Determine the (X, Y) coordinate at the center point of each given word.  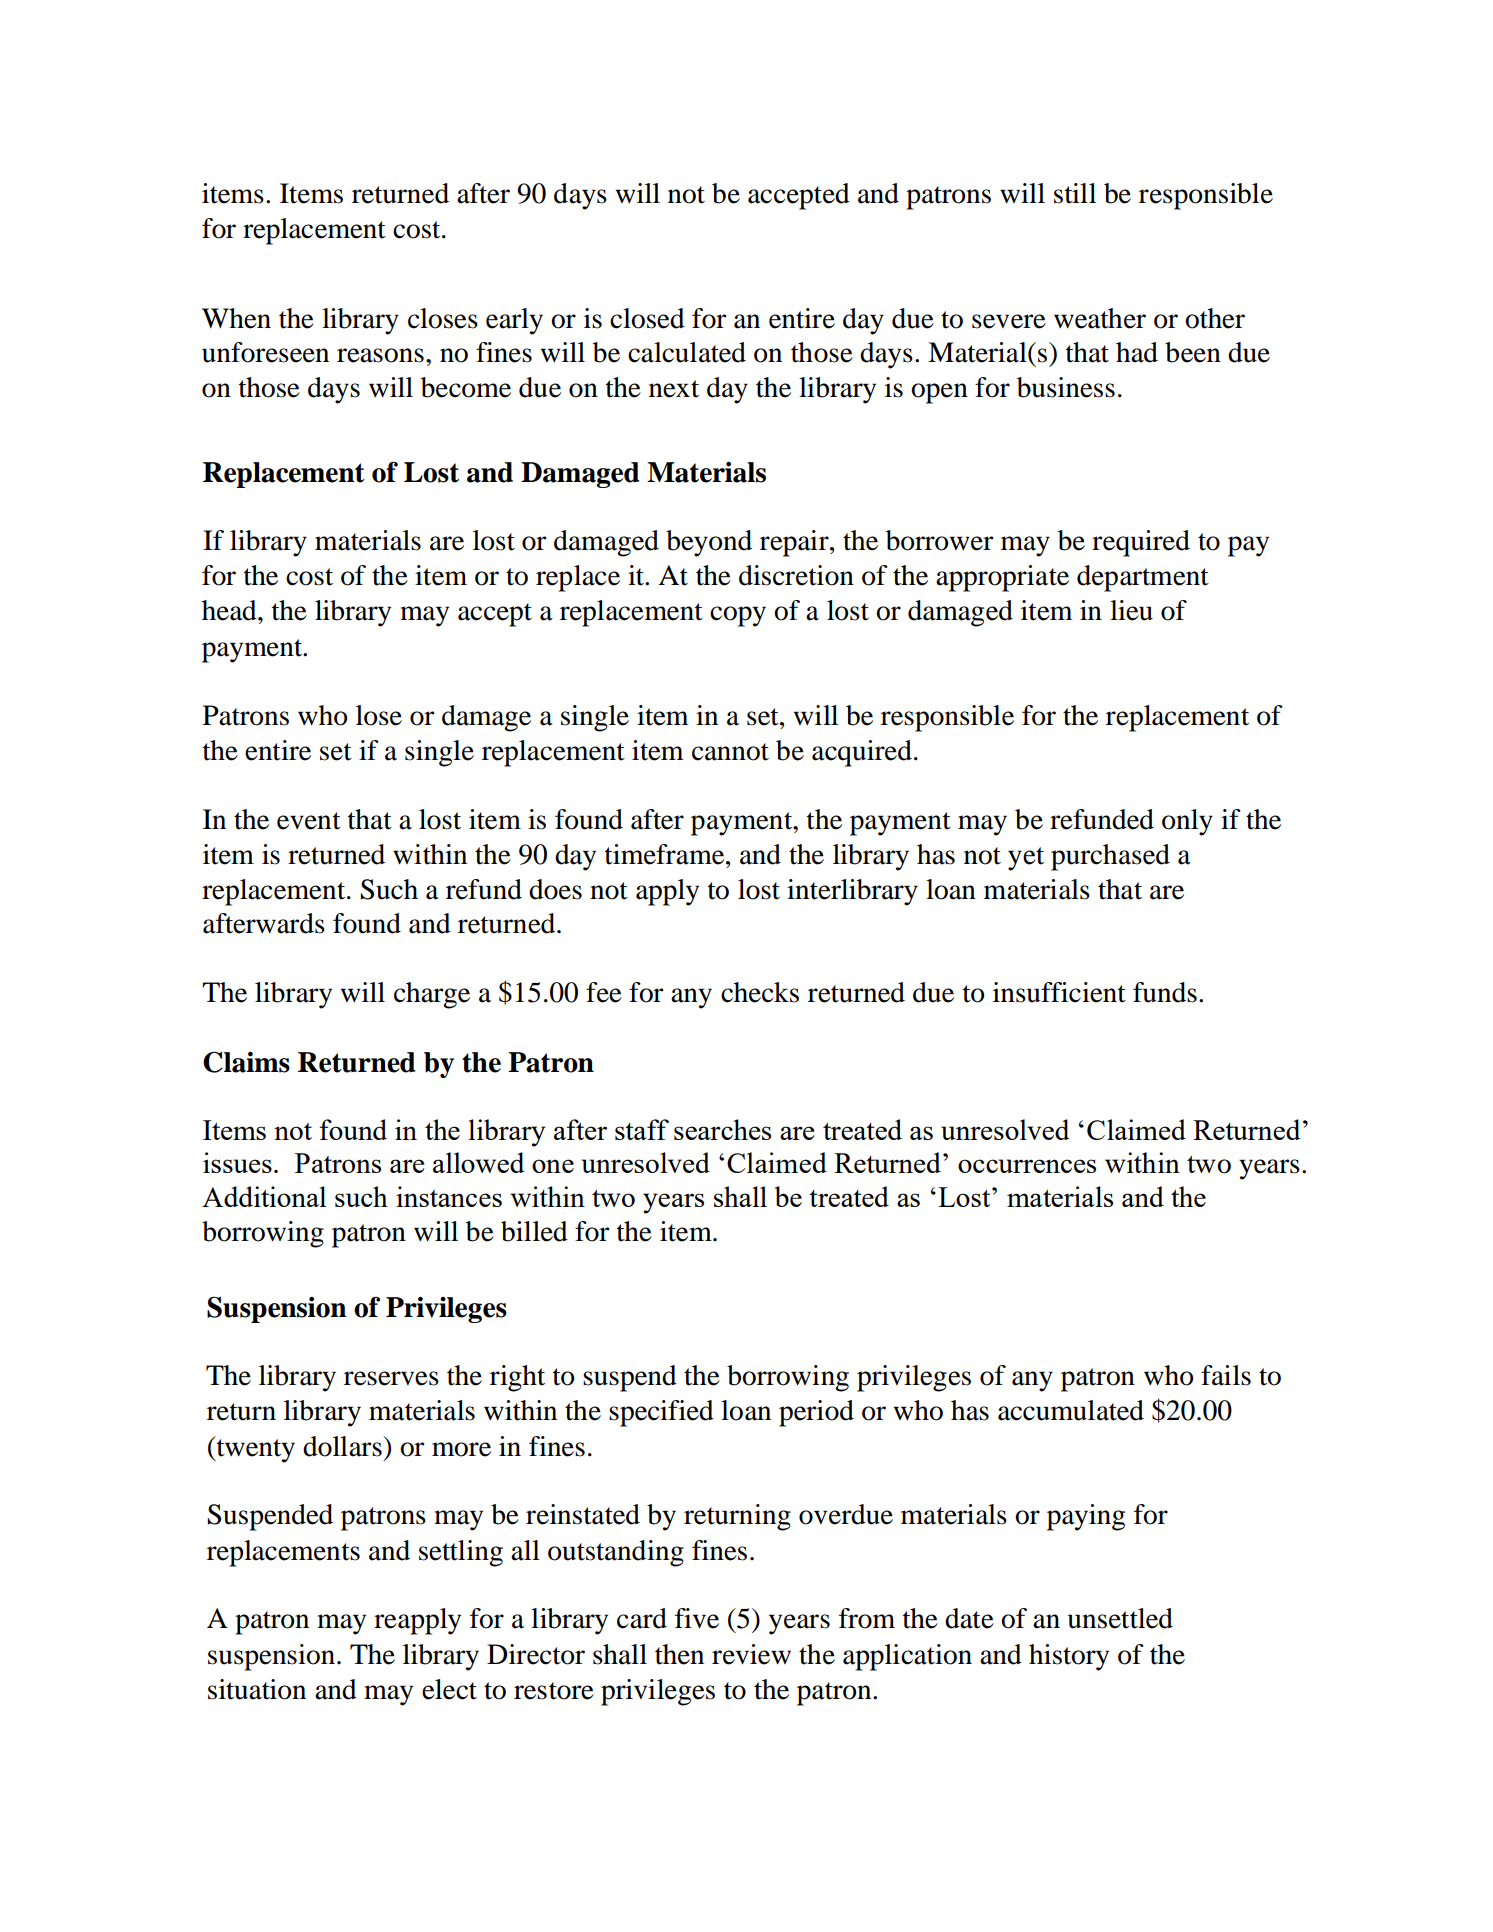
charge (432, 995)
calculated (687, 352)
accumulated (1071, 1410)
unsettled (1120, 1618)
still (1075, 193)
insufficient (1059, 992)
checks (760, 992)
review (751, 1654)
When (236, 318)
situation (257, 1689)
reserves (391, 1378)
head (230, 610)
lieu (1131, 610)
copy (738, 616)
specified (661, 1413)
